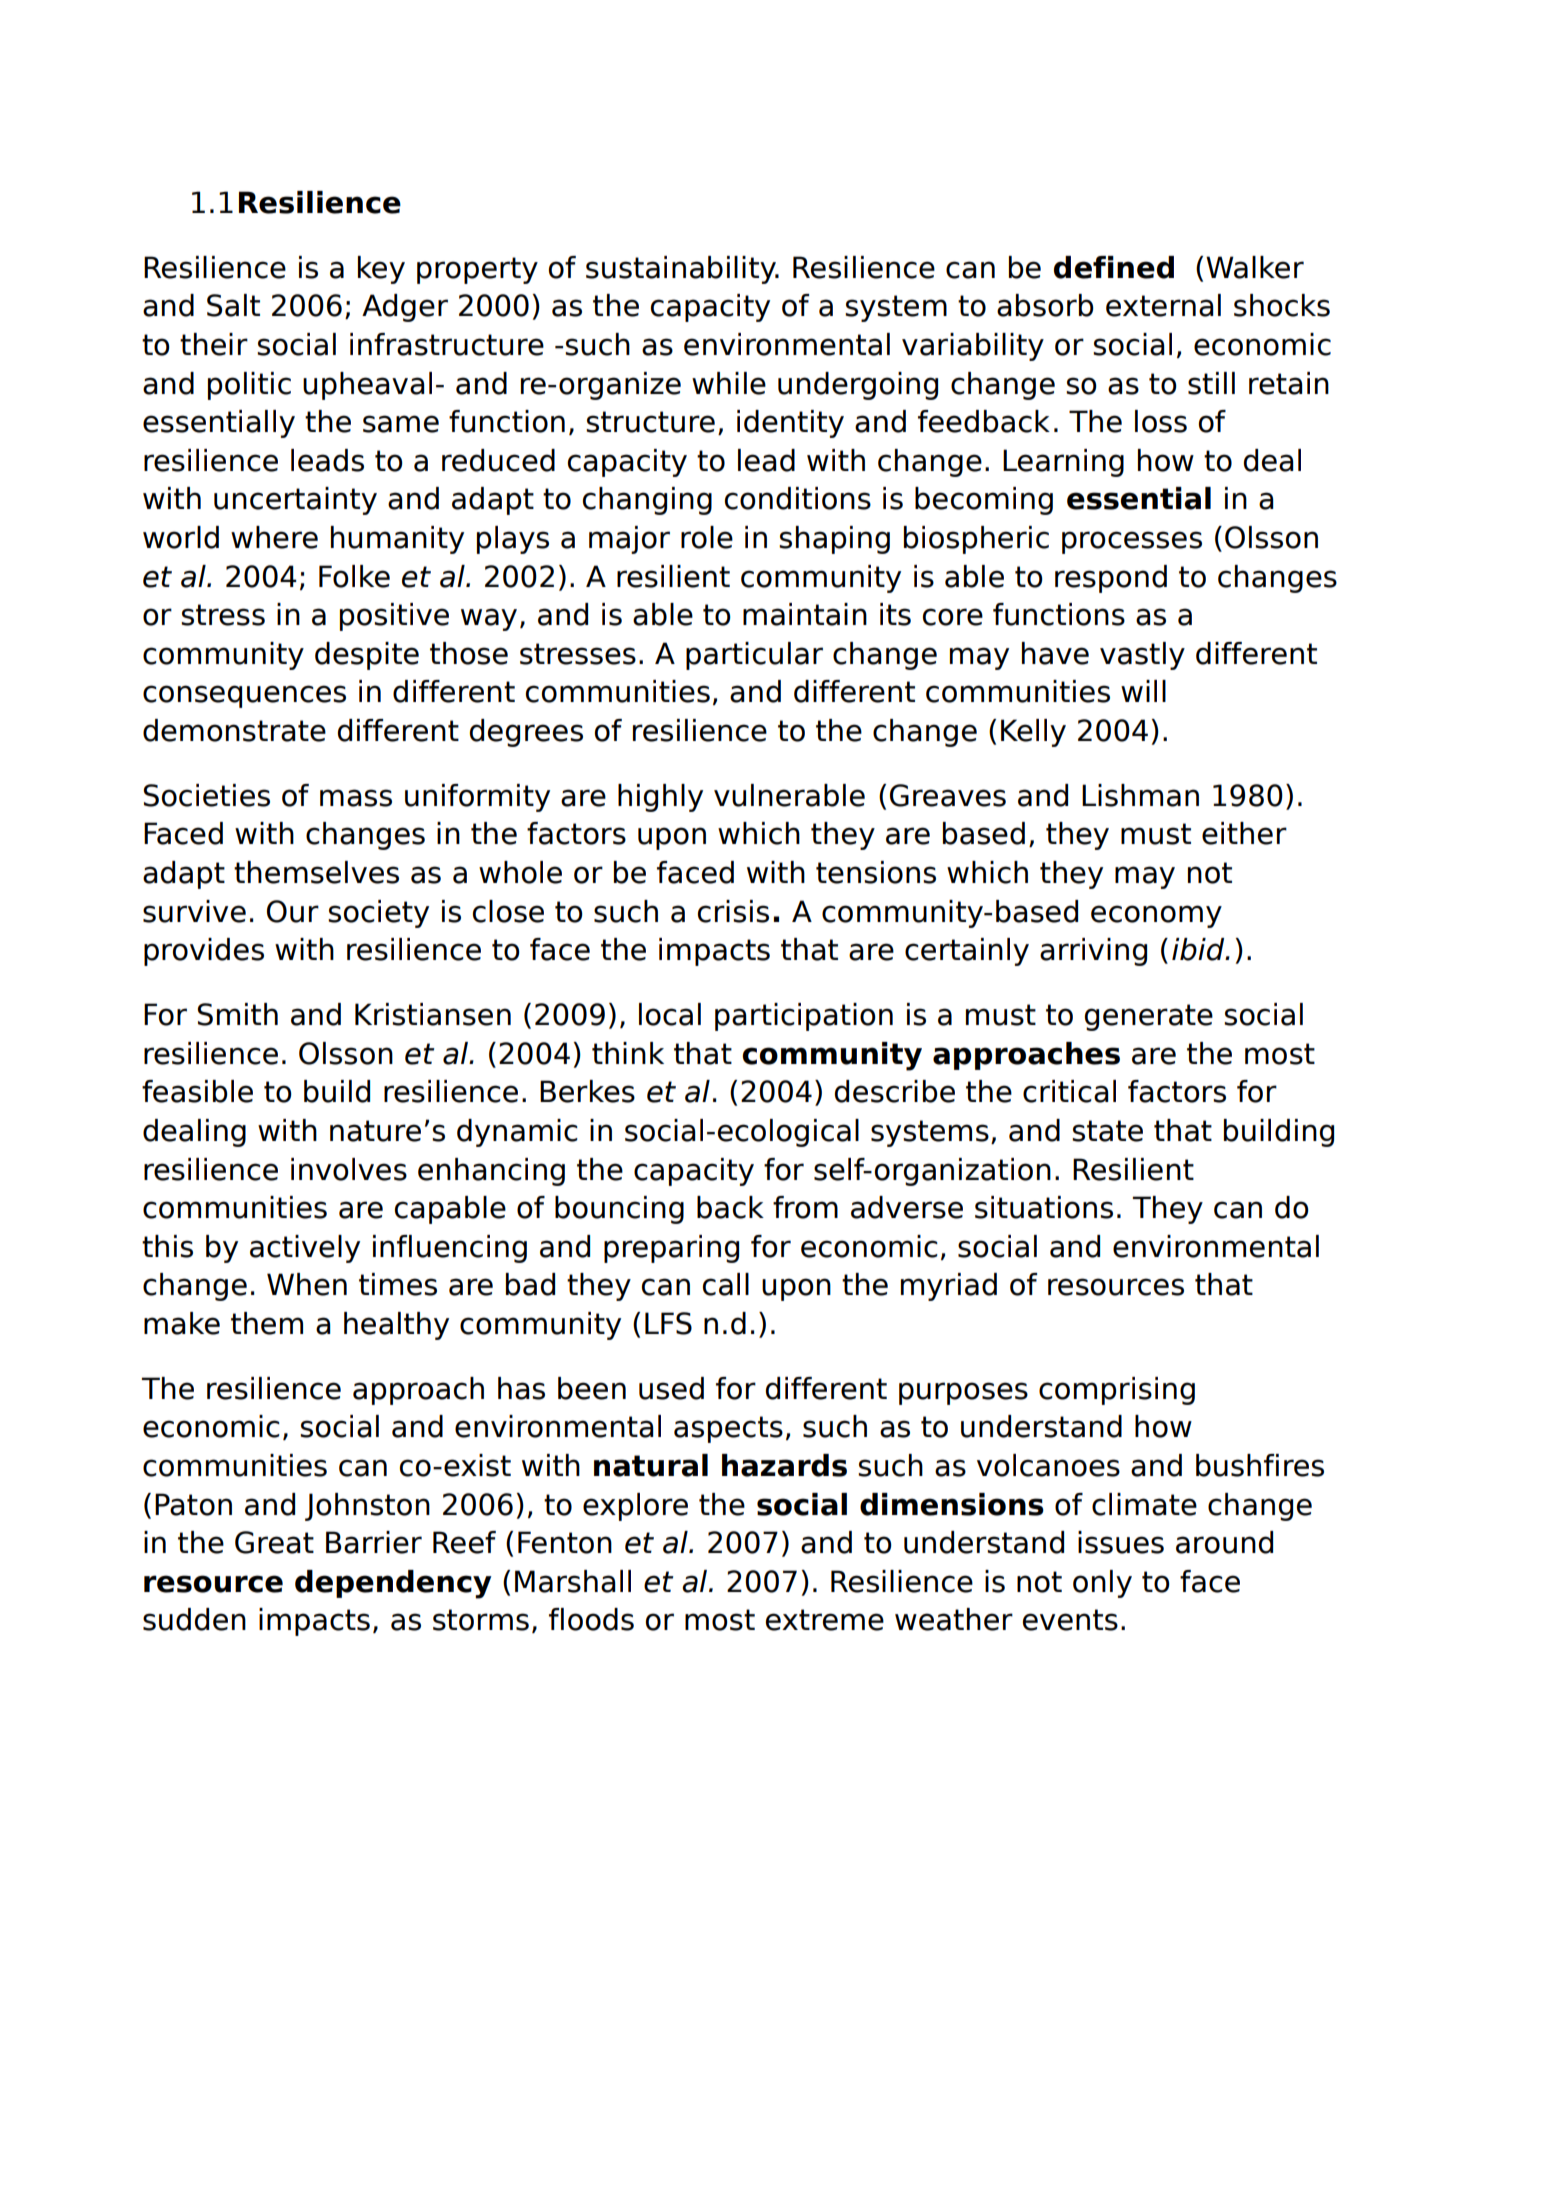  I want to click on sustainability, so click(682, 270).
